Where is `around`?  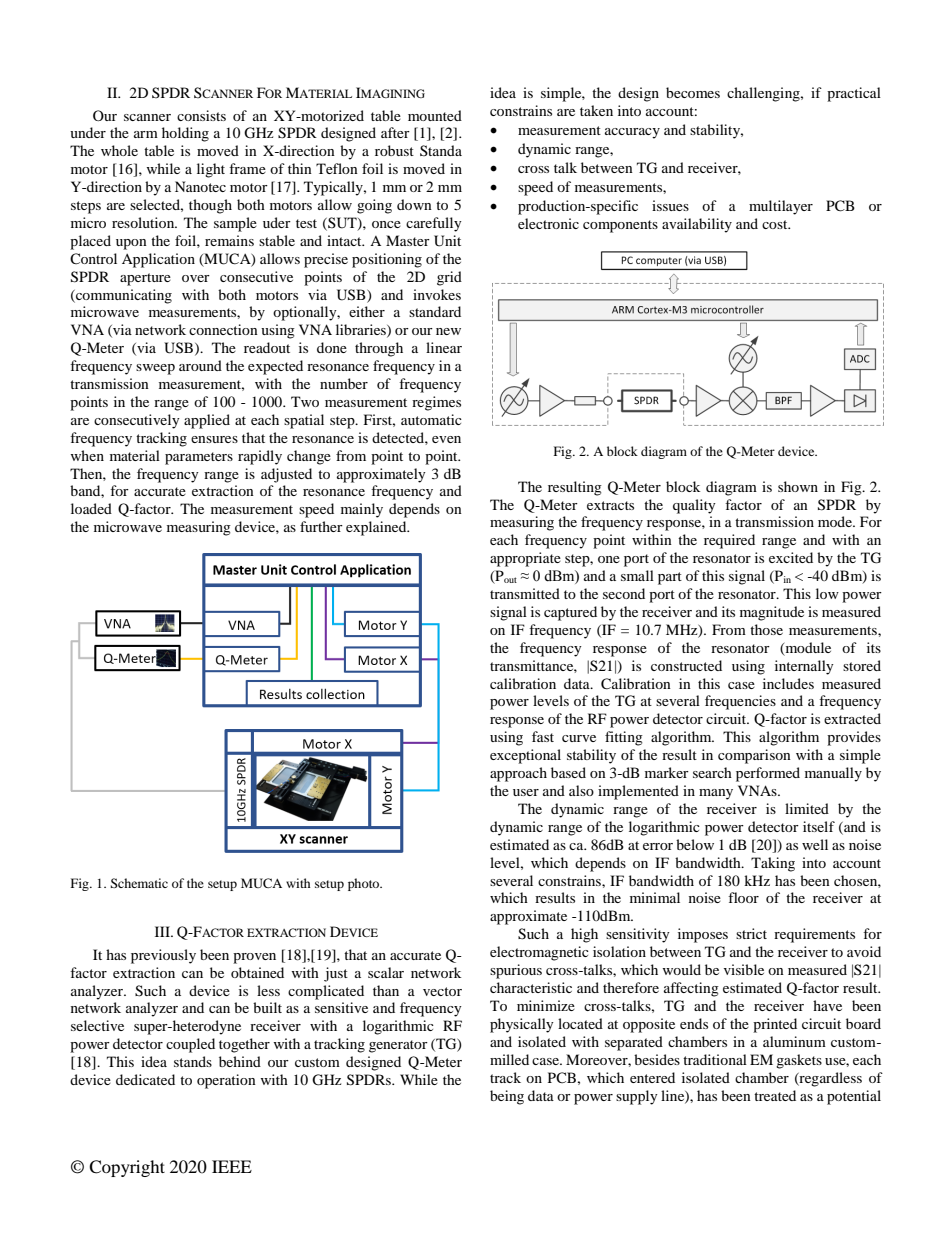 around is located at coordinates (200, 365).
